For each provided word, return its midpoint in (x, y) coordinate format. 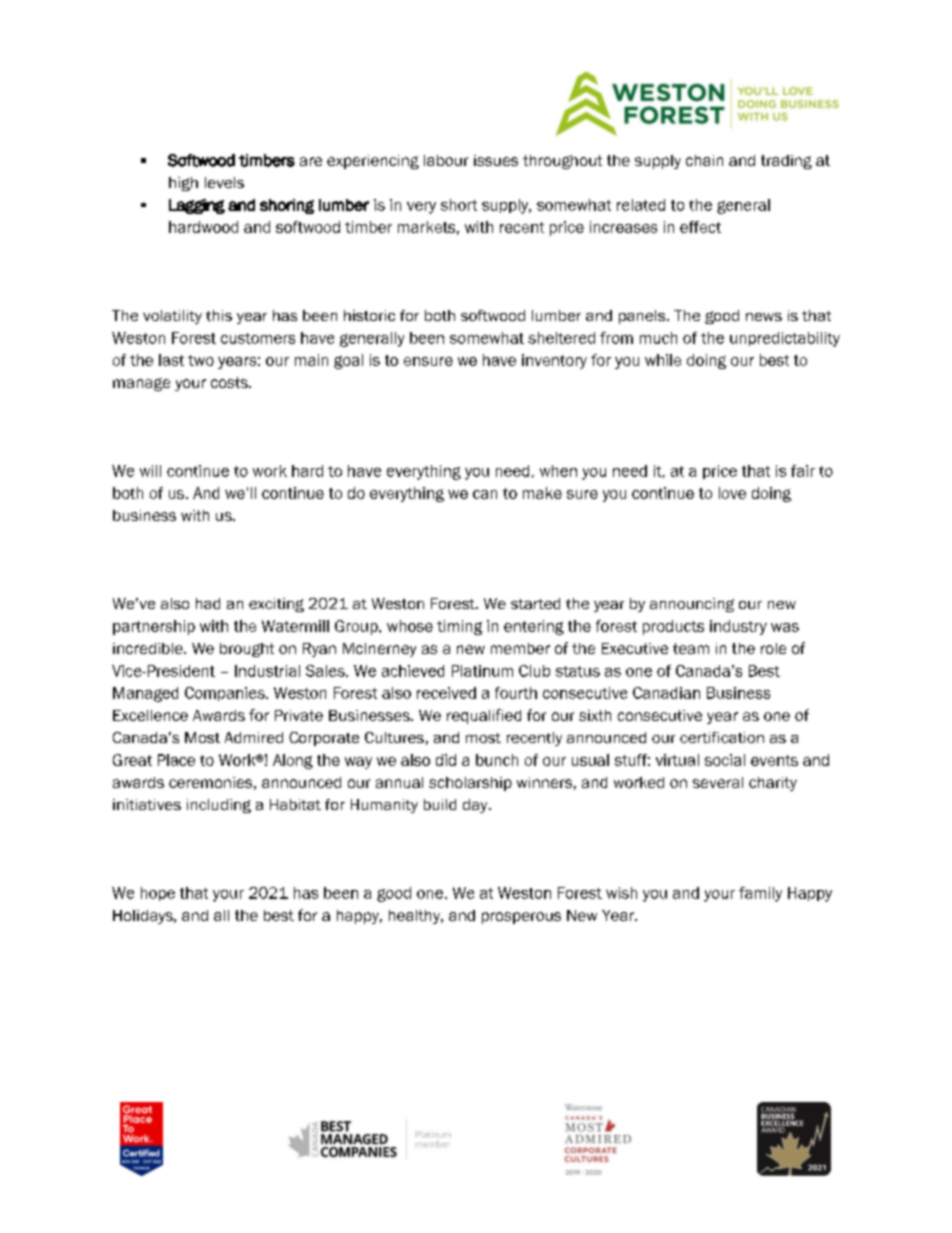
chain (704, 160)
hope (158, 894)
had (208, 603)
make (542, 493)
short (459, 205)
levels (224, 182)
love (732, 493)
